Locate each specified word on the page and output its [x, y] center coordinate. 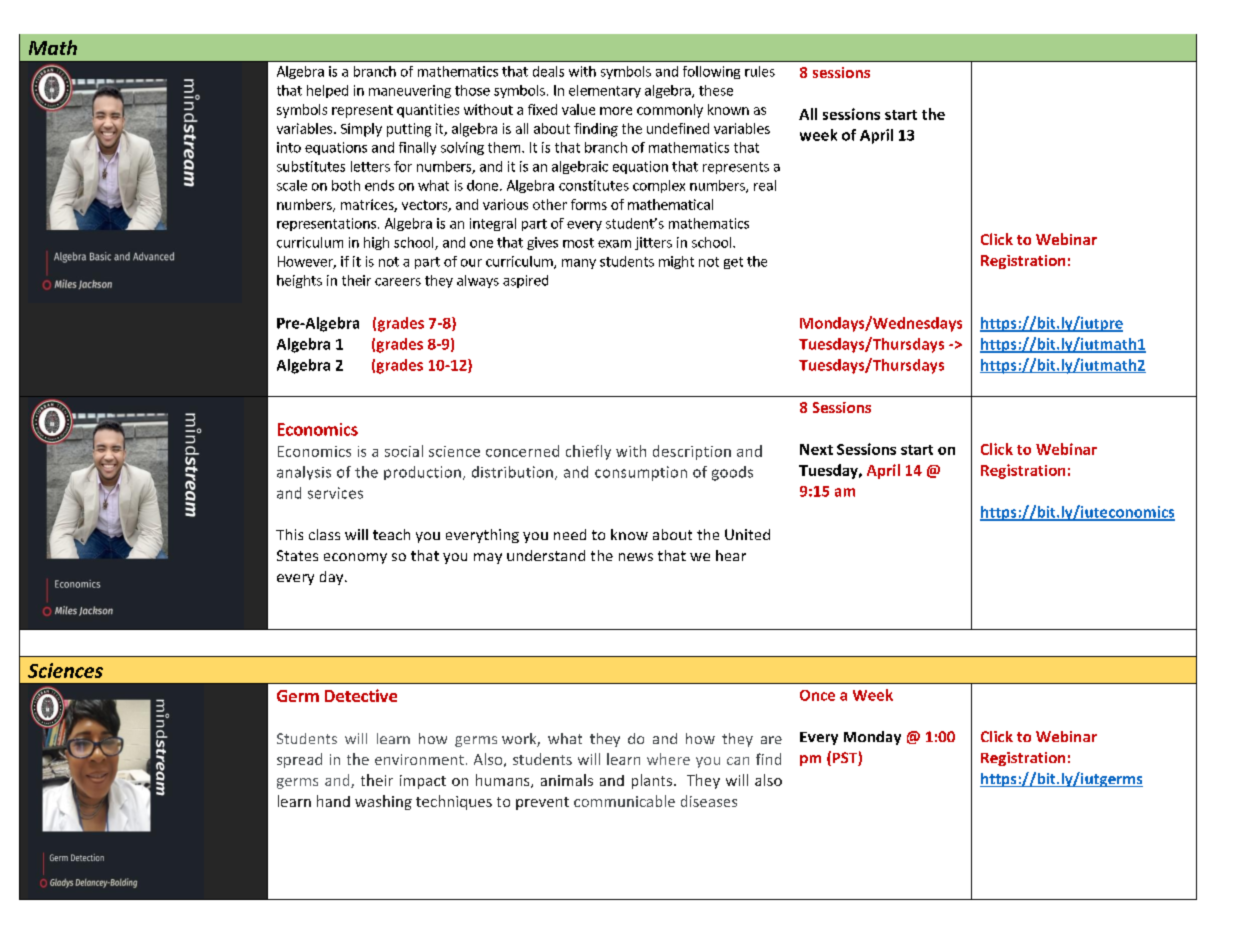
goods [732, 473]
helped [327, 91]
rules [760, 71]
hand [333, 801]
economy [355, 558]
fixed [542, 109]
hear [731, 555]
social [404, 451]
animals [567, 780]
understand [546, 555]
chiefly [588, 452]
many [579, 264]
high [376, 243]
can [738, 761]
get [733, 263]
